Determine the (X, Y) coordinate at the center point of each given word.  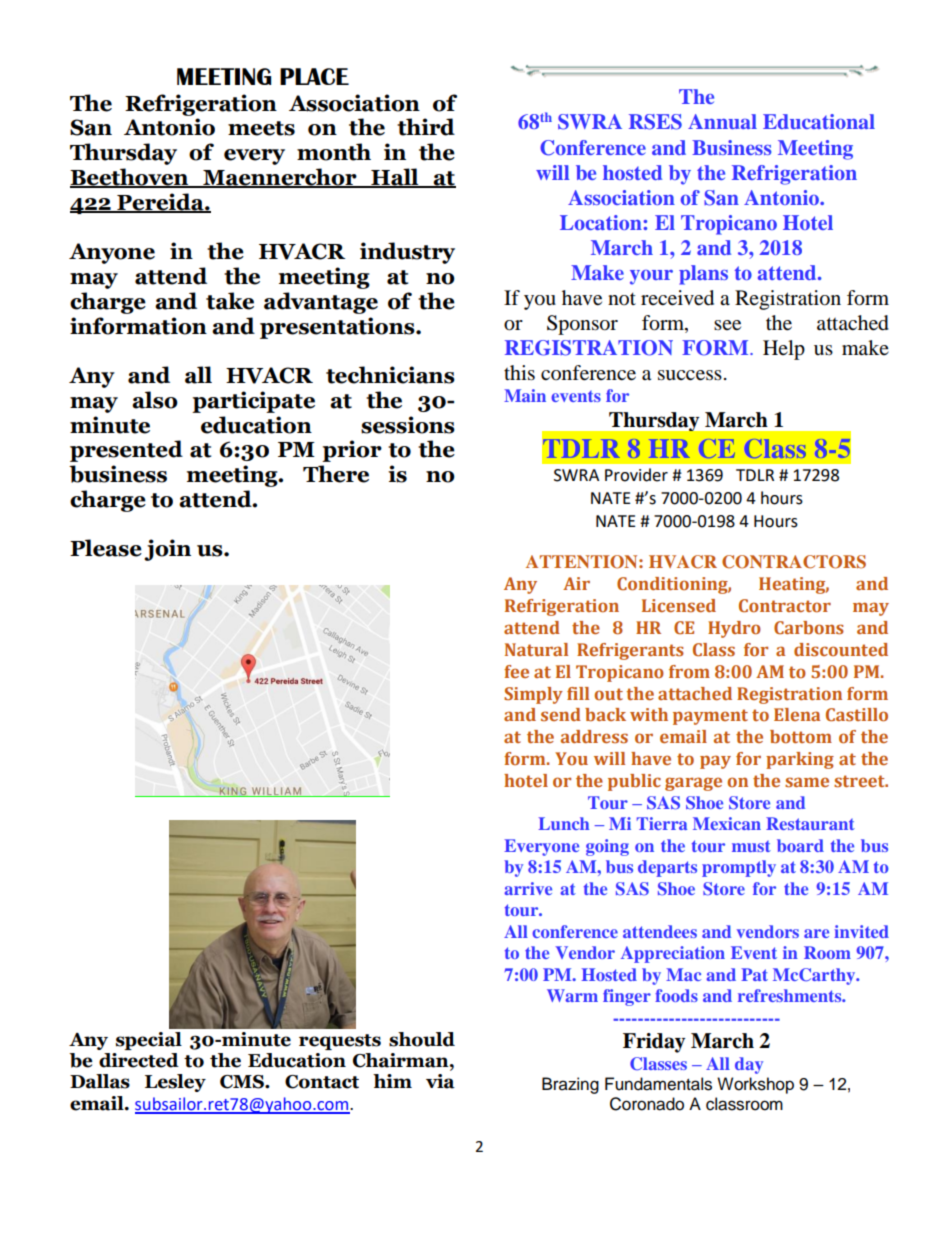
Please (106, 548)
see (727, 325)
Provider (636, 475)
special (149, 1041)
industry (407, 253)
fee (516, 671)
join (167, 550)
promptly (739, 868)
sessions (408, 425)
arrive (528, 888)
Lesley (175, 1083)
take (230, 301)
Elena (797, 714)
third (426, 127)
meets (261, 128)
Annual (722, 121)
